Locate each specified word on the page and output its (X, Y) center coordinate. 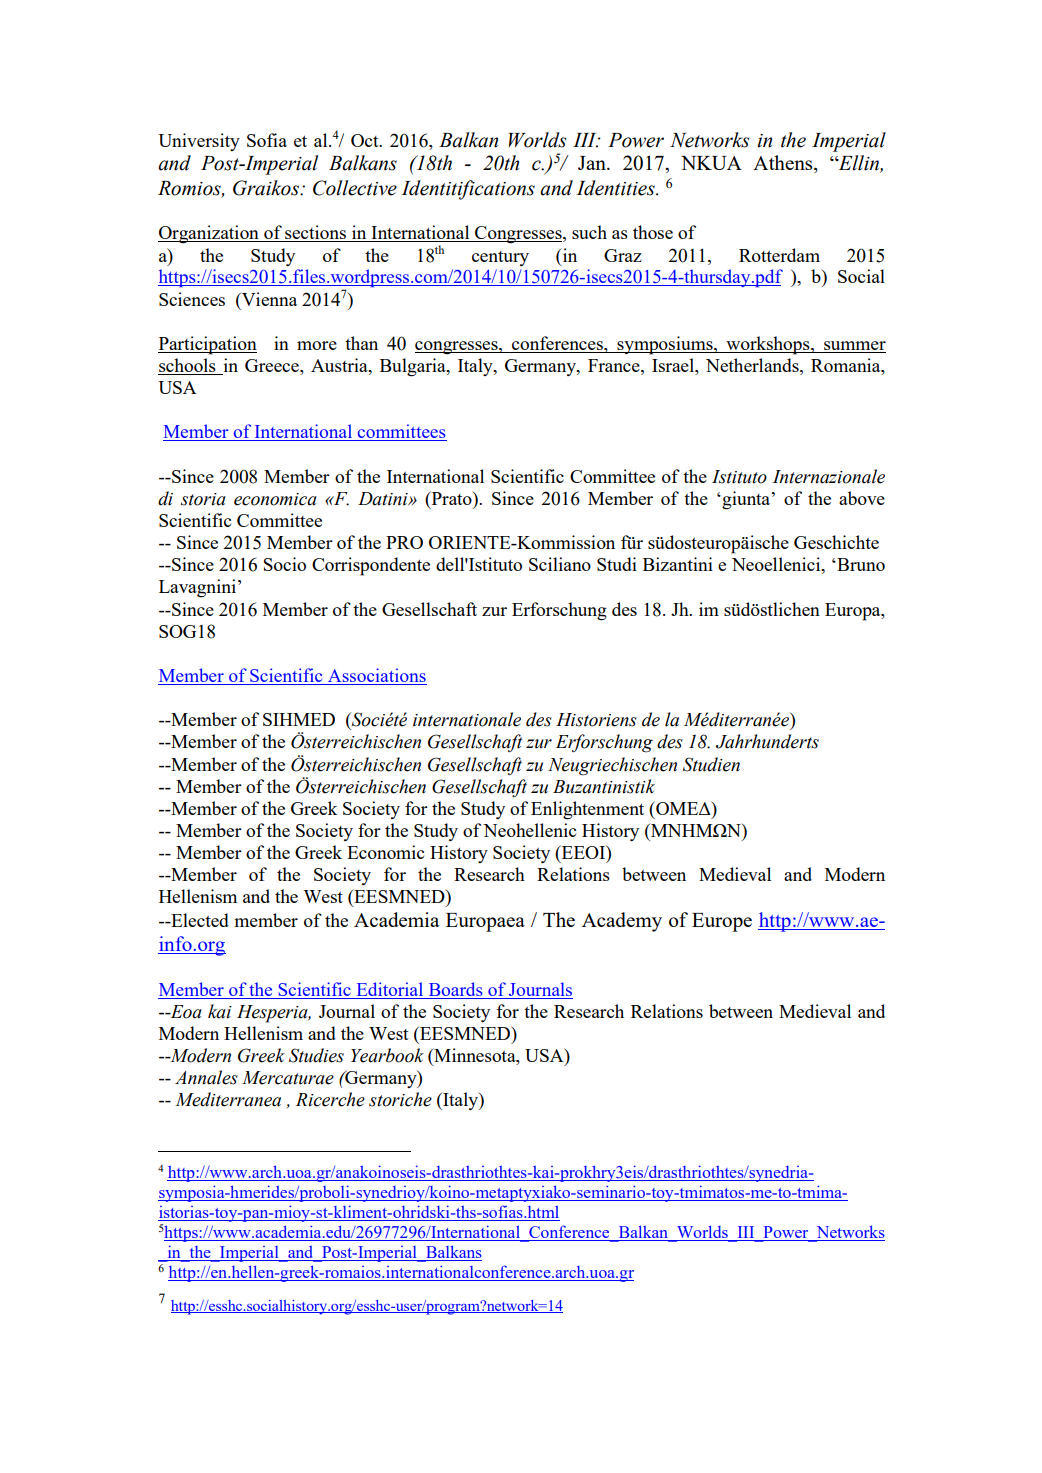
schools (188, 366)
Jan (593, 163)
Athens (784, 164)
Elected (199, 920)
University (199, 142)
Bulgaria (414, 367)
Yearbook (387, 1055)
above (862, 498)
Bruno (860, 564)
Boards (455, 990)
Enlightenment (587, 810)
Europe (722, 922)
